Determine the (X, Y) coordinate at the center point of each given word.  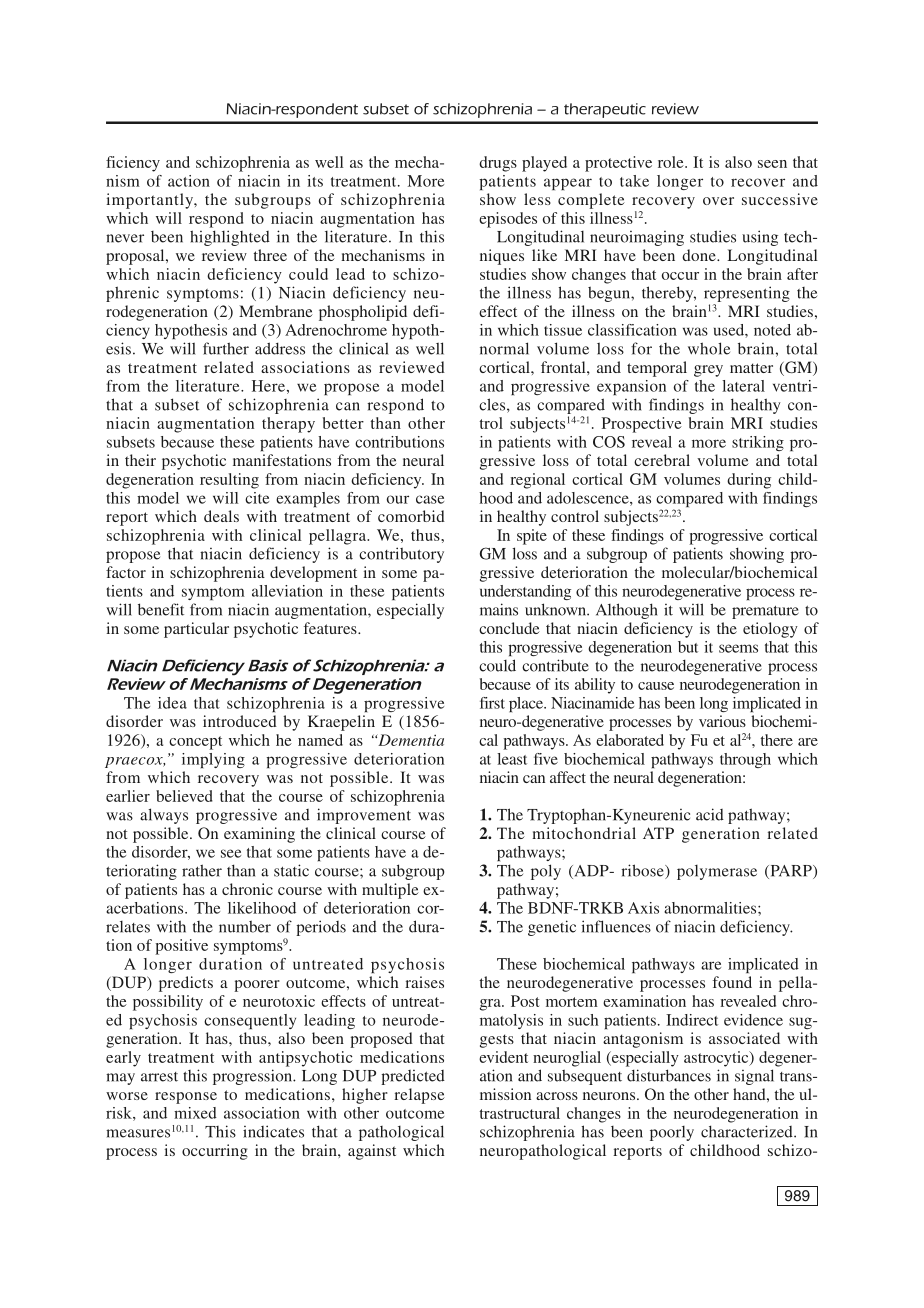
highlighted (230, 238)
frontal (564, 367)
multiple (390, 891)
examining (259, 835)
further (226, 348)
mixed (195, 1113)
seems (738, 648)
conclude (509, 628)
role (672, 162)
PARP (791, 872)
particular (196, 630)
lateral (743, 386)
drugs (498, 164)
